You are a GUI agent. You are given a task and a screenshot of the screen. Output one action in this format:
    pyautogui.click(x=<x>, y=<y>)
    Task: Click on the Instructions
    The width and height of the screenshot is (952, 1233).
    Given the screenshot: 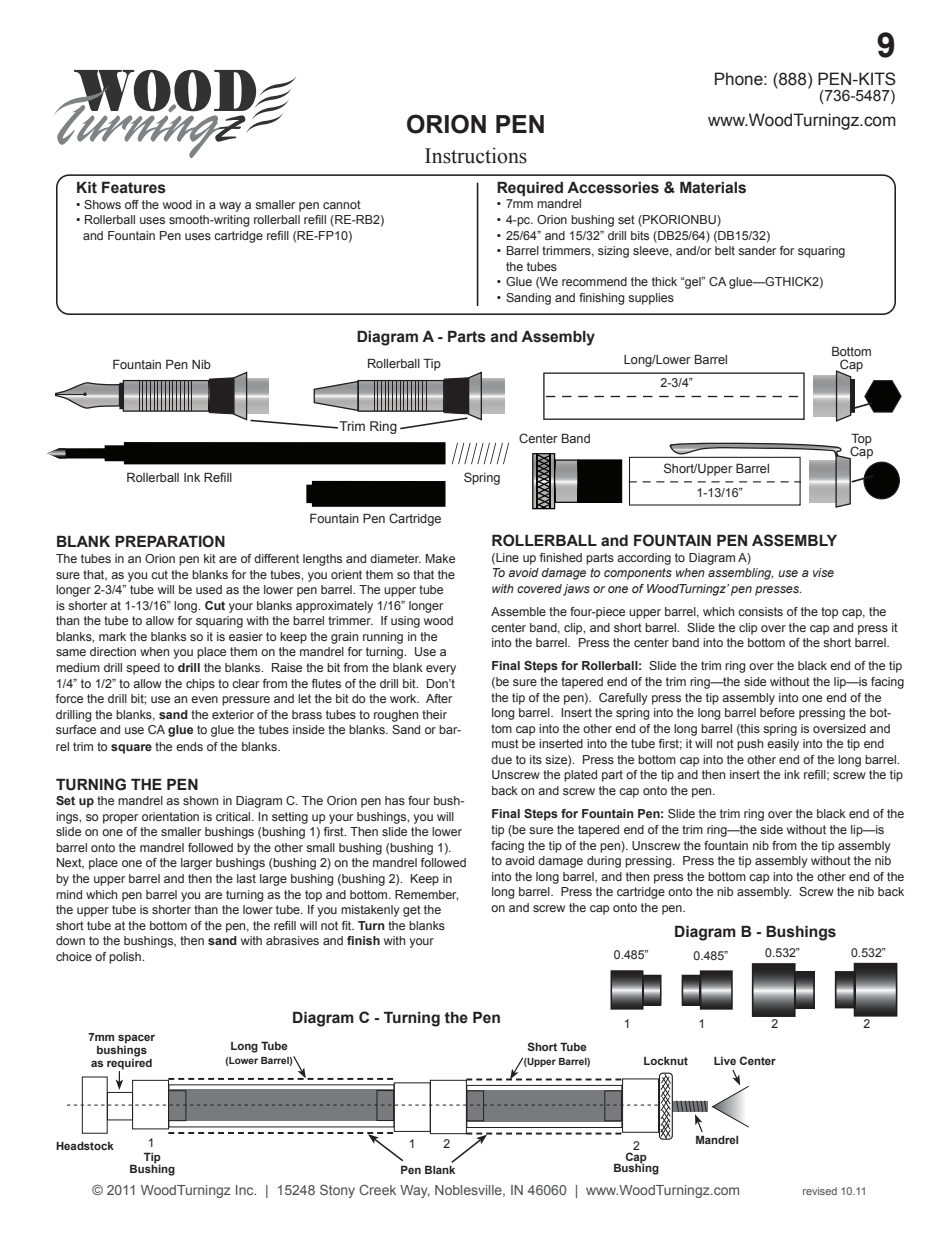 What is the action you would take?
    pyautogui.click(x=476, y=155)
